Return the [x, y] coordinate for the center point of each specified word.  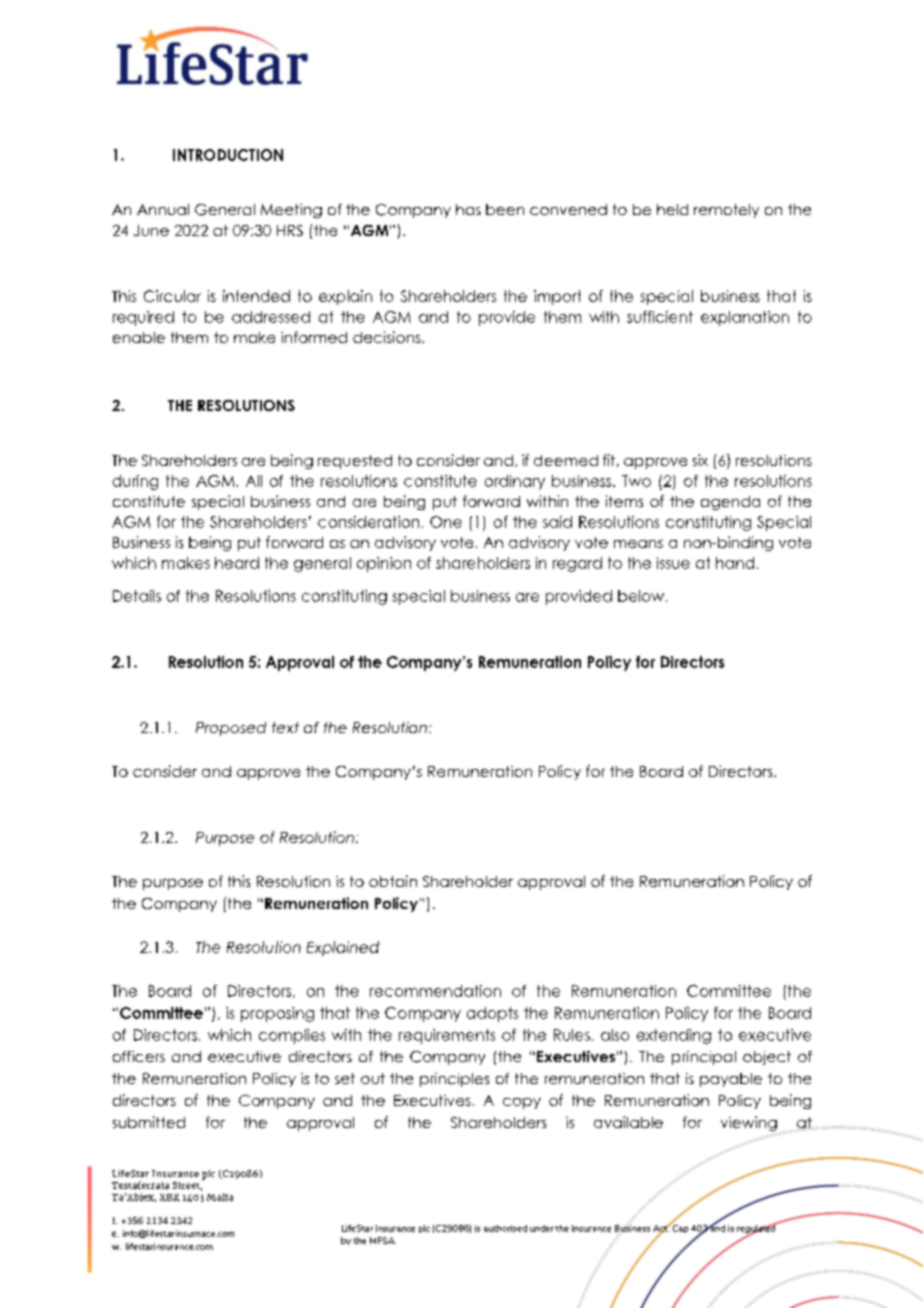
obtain [393, 881]
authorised [505, 1228]
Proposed [231, 729]
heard [237, 563]
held [672, 209]
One [446, 522]
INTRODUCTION [228, 155]
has [468, 209]
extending [674, 1036]
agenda [730, 503]
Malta [220, 1197]
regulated [757, 1229]
